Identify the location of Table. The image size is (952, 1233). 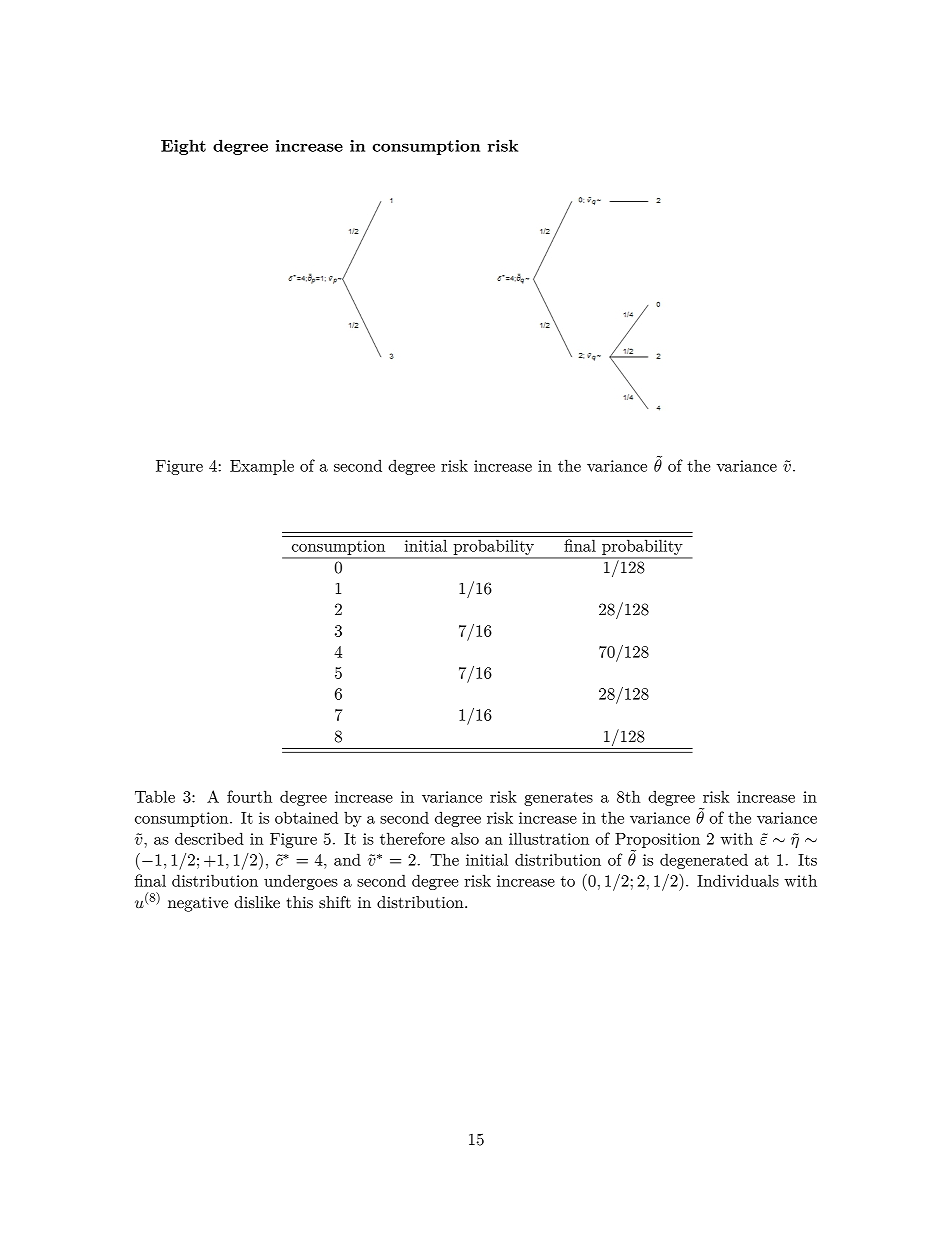
(155, 796).
